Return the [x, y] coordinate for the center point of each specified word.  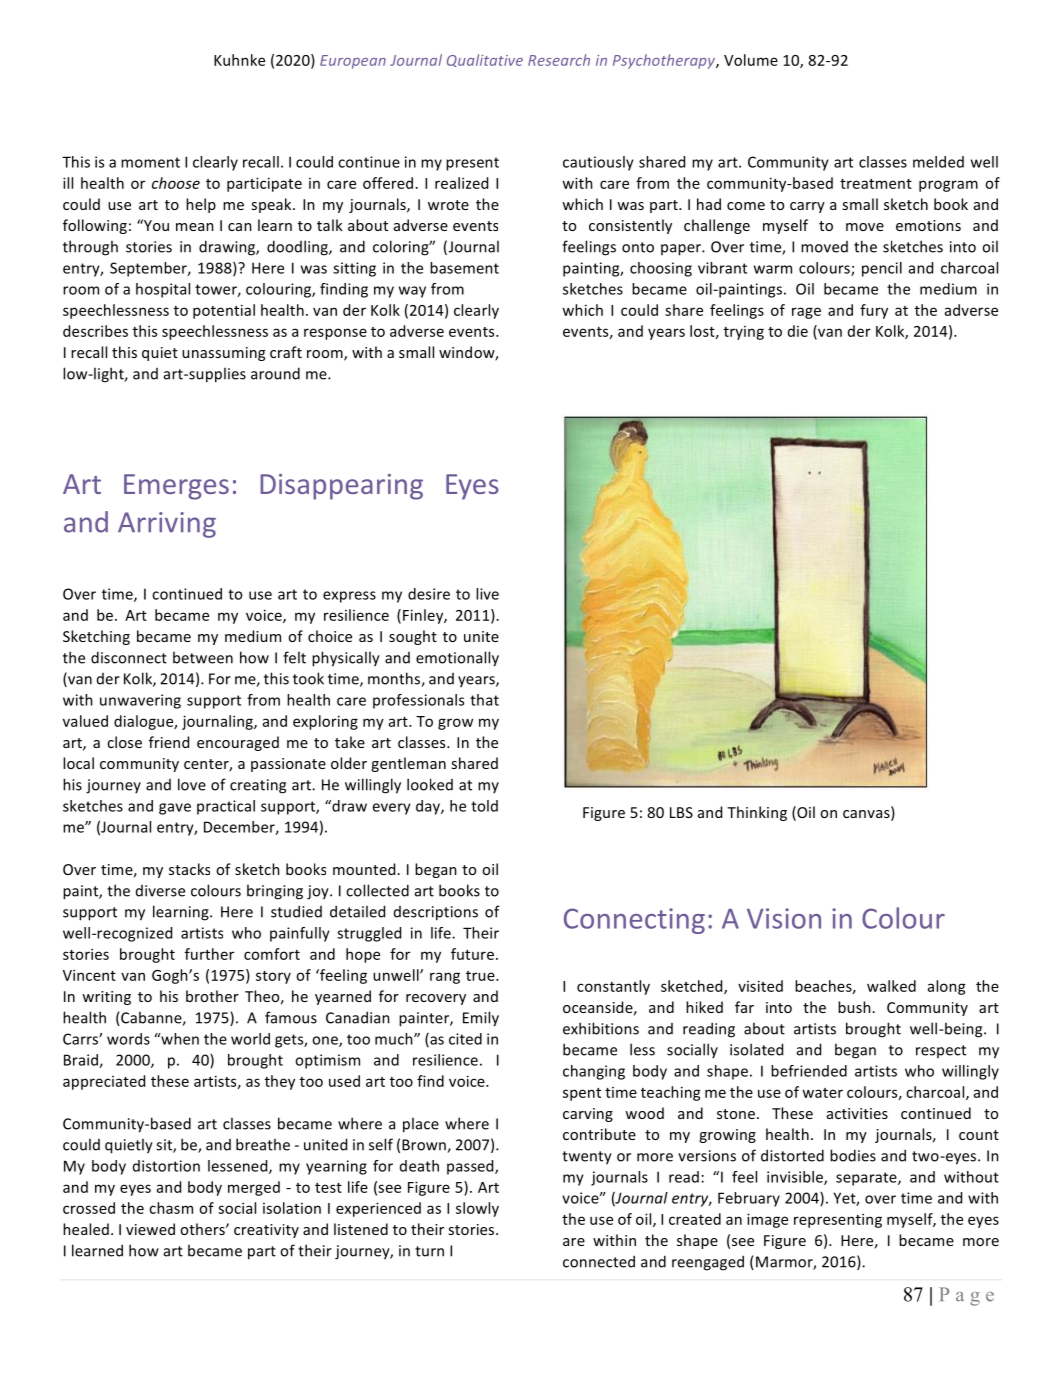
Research [559, 60]
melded [938, 162]
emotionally [457, 659]
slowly [477, 1209]
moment [150, 162]
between [203, 657]
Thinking [757, 813]
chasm [171, 1208]
